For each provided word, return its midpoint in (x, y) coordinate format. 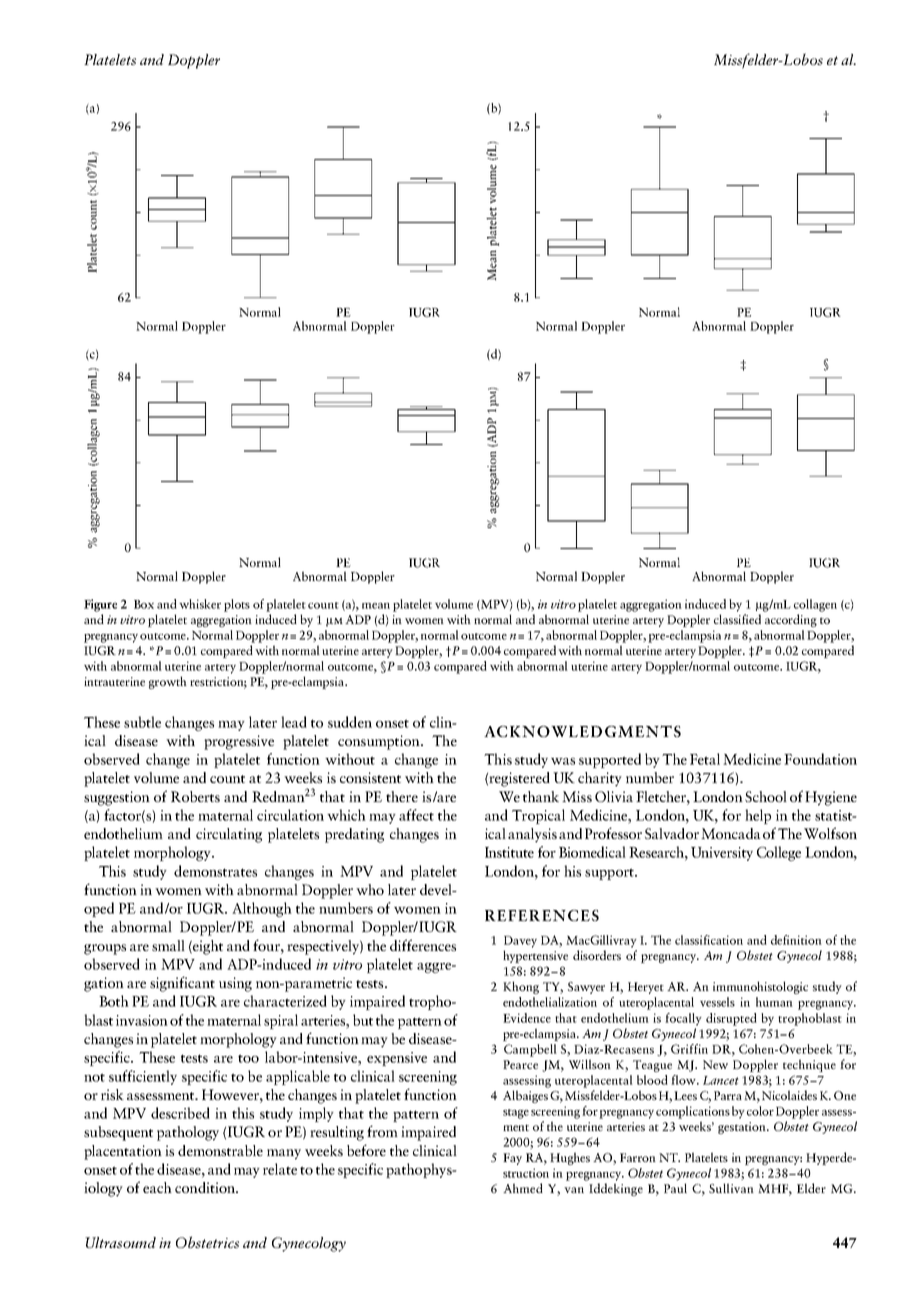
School (766, 796)
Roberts (195, 796)
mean (376, 606)
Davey (520, 942)
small (168, 945)
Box (144, 604)
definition (796, 940)
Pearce (520, 1064)
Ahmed (523, 1188)
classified (737, 619)
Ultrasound (120, 1242)
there (402, 796)
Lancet (721, 1080)
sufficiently (143, 1077)
